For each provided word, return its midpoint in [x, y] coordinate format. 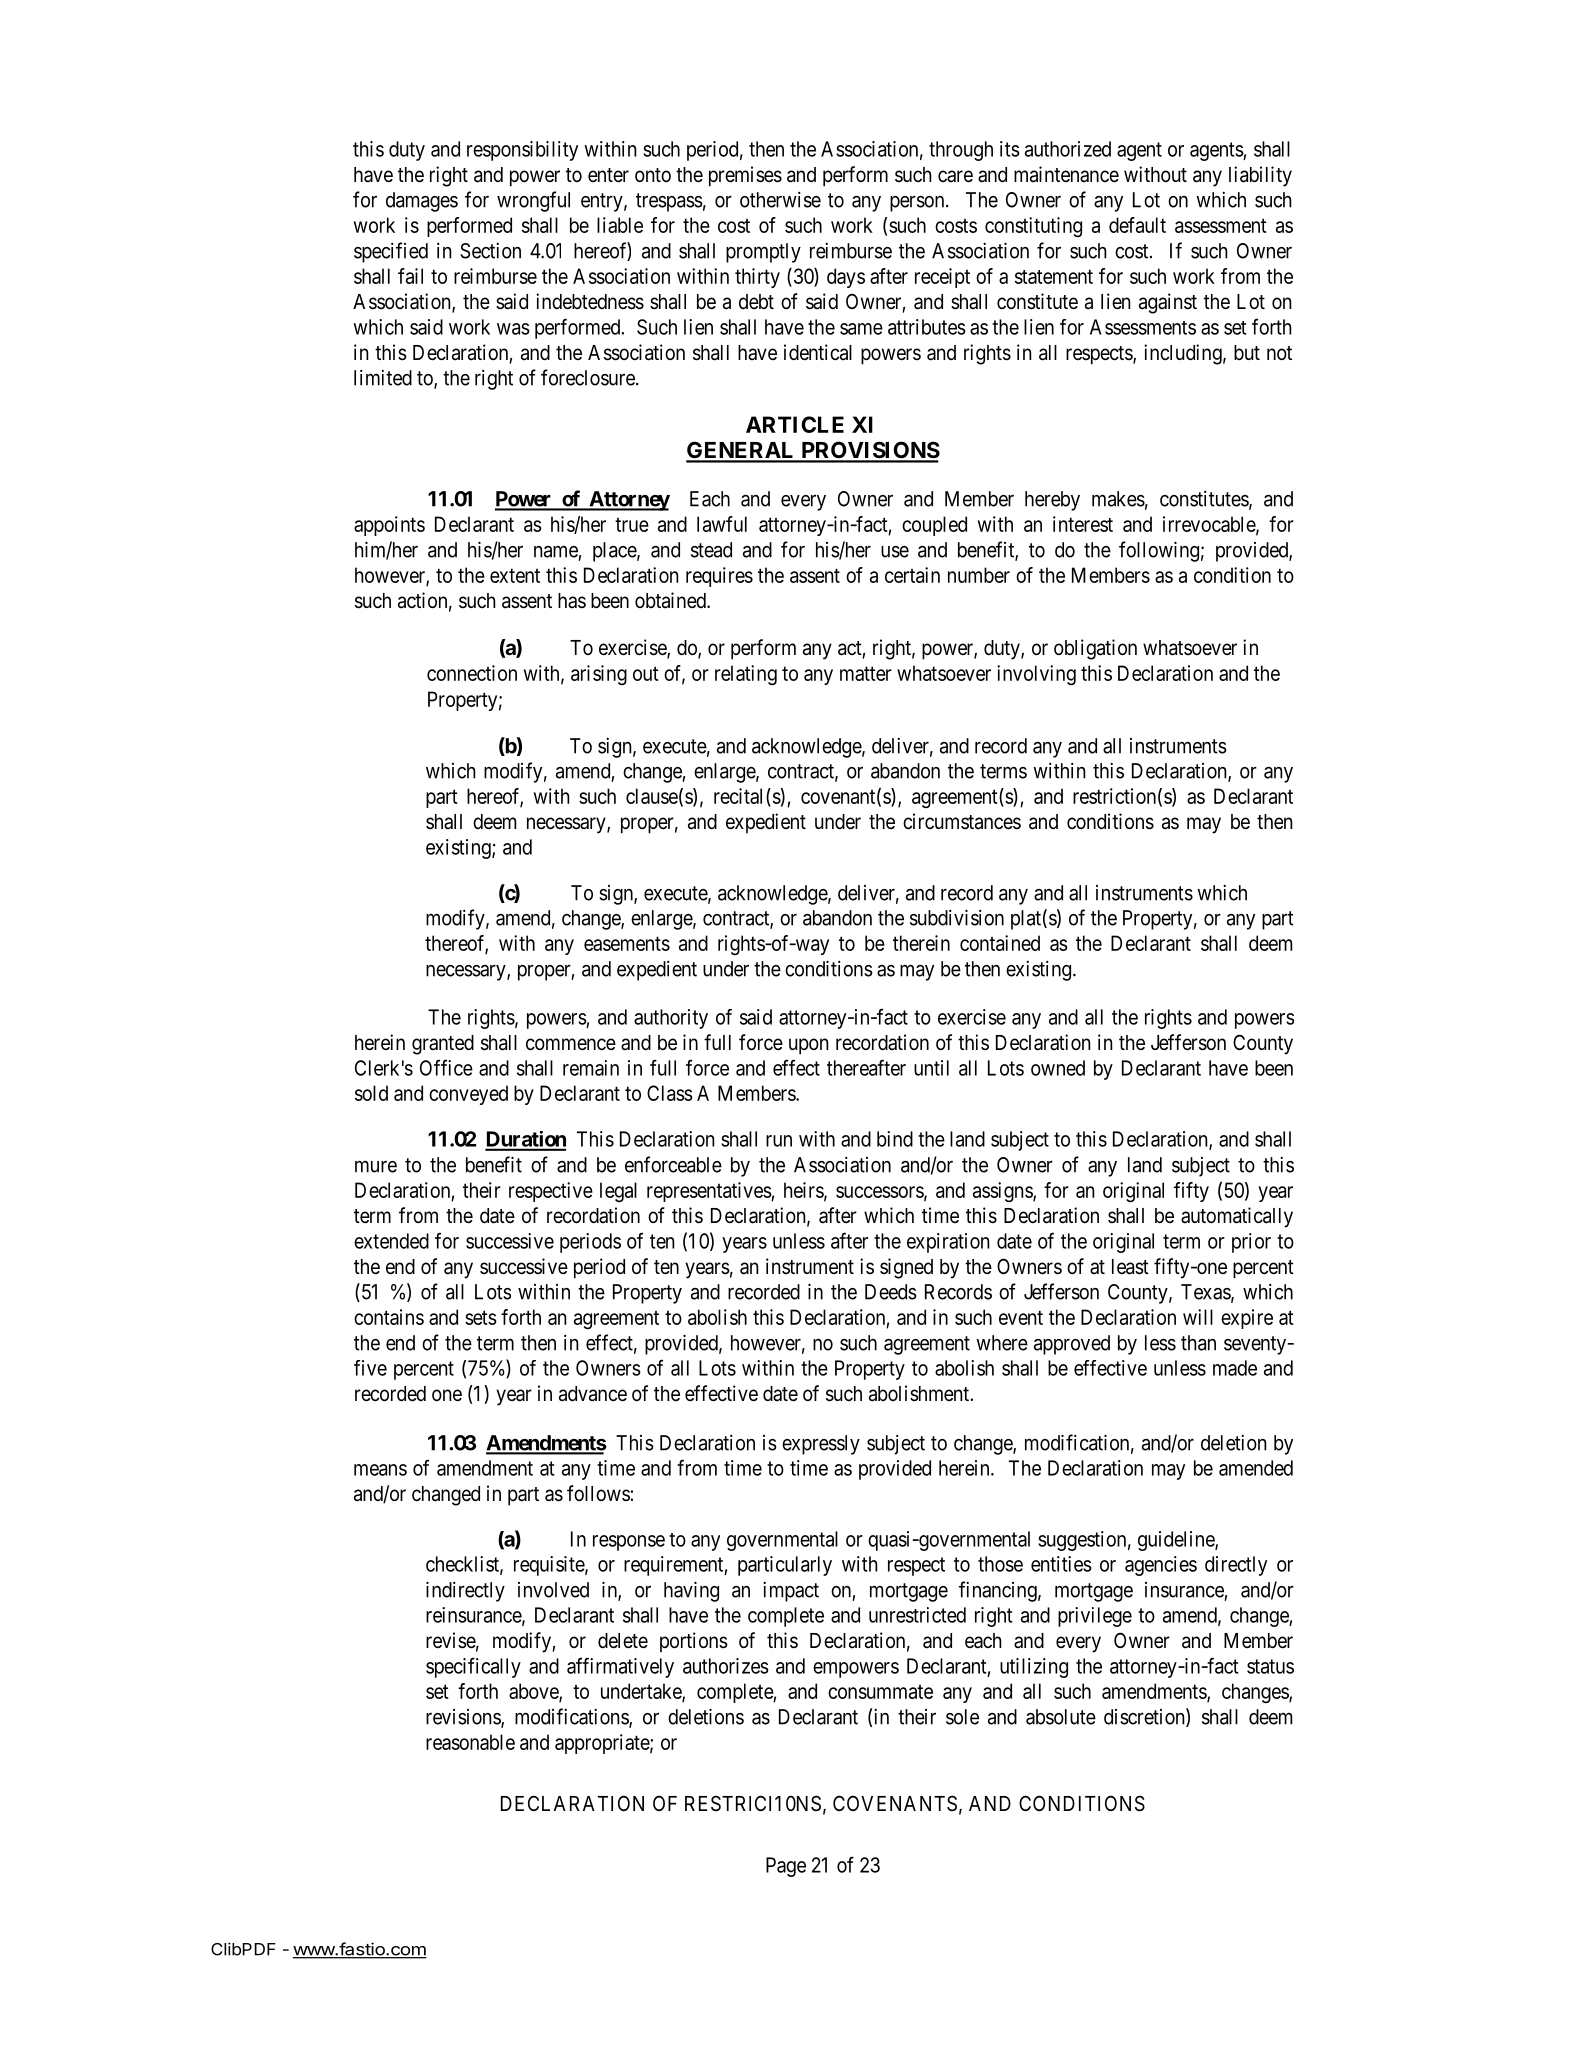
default [1137, 225]
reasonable [470, 1742]
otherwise [780, 200]
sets [481, 1317]
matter [866, 673]
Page [786, 1867]
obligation [1095, 649]
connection [472, 673]
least [1130, 1267]
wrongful [533, 201]
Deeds [891, 1292]
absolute [1061, 1717]
